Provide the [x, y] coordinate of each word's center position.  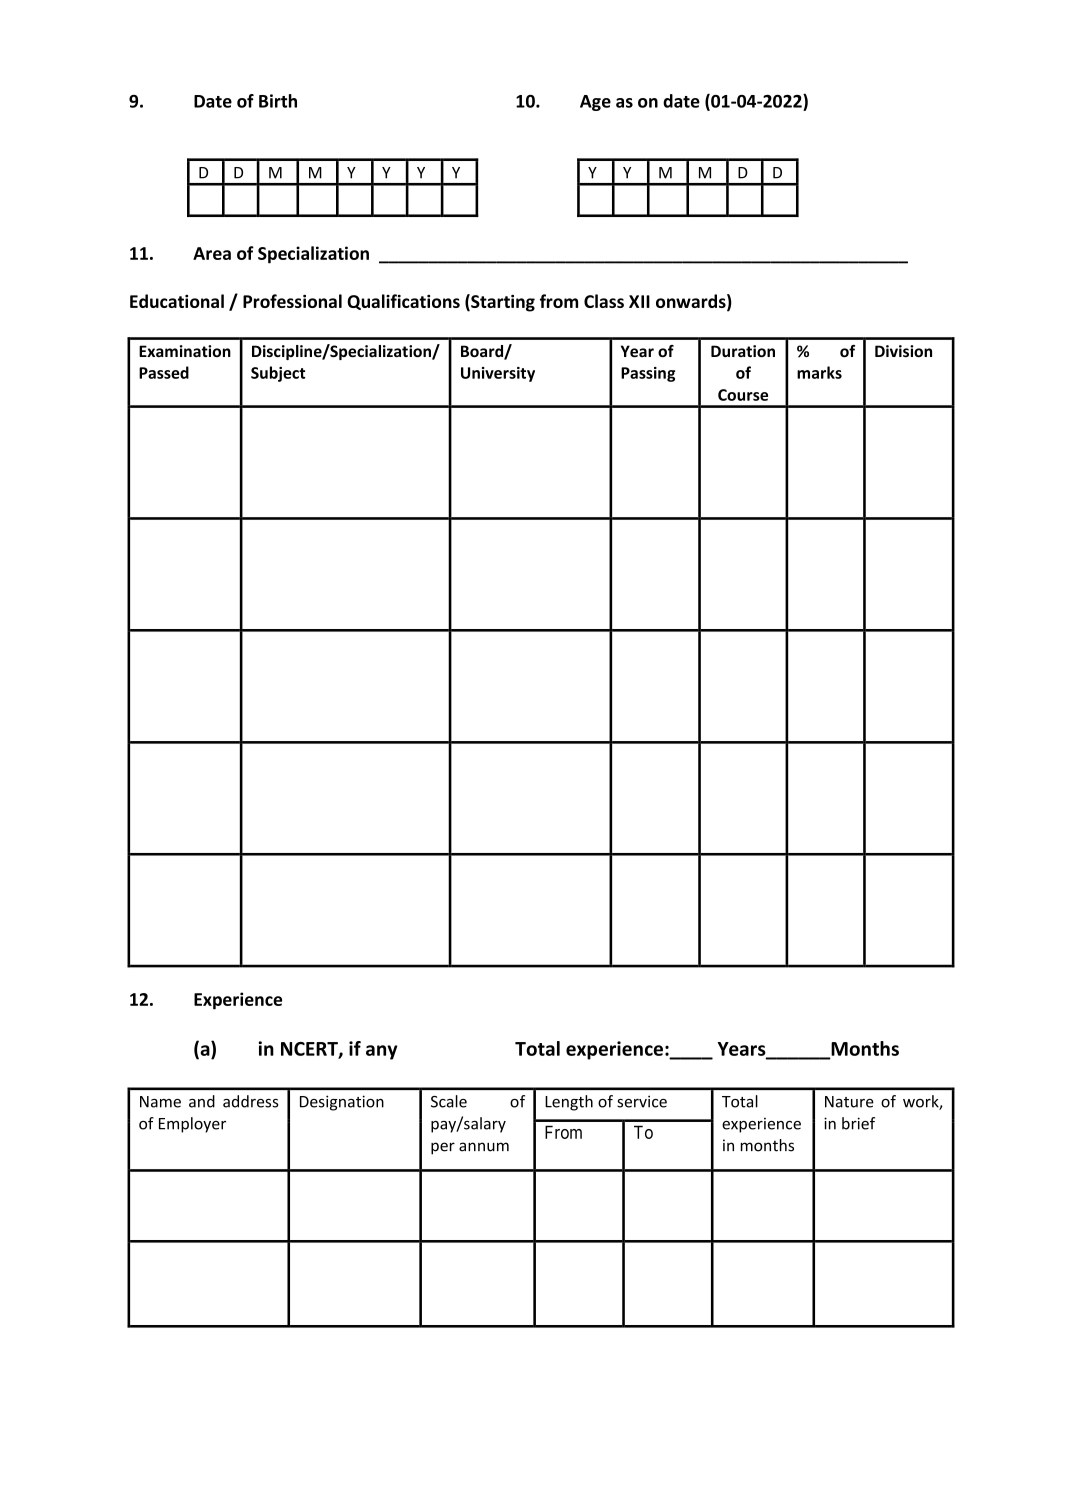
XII [639, 301]
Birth [278, 101]
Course [743, 395]
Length [569, 1103]
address [250, 1101]
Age [595, 103]
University [498, 374]
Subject [278, 374]
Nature [849, 1102]
